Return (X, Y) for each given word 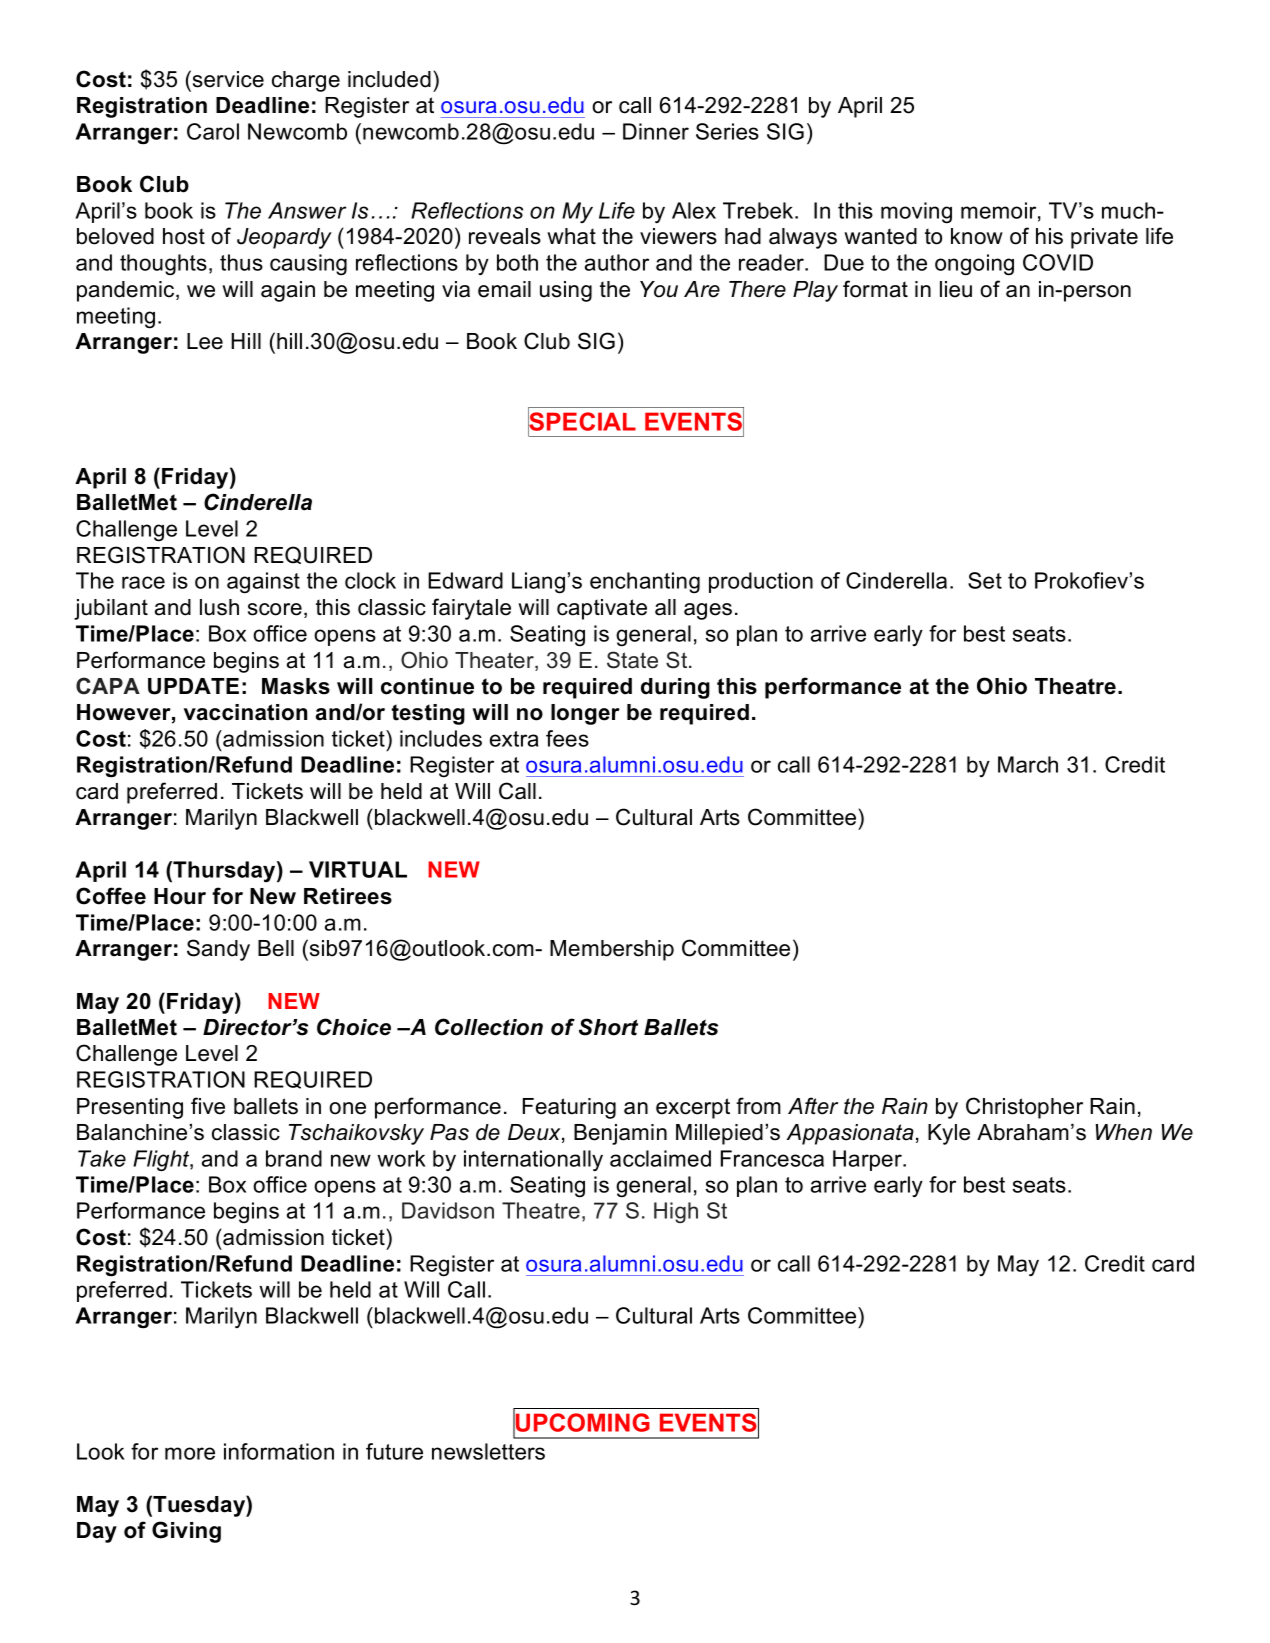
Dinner (656, 131)
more (190, 1453)
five (208, 1106)
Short (608, 1027)
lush (219, 607)
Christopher (1024, 1108)
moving (916, 213)
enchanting (645, 583)
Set (985, 580)
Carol (213, 131)
